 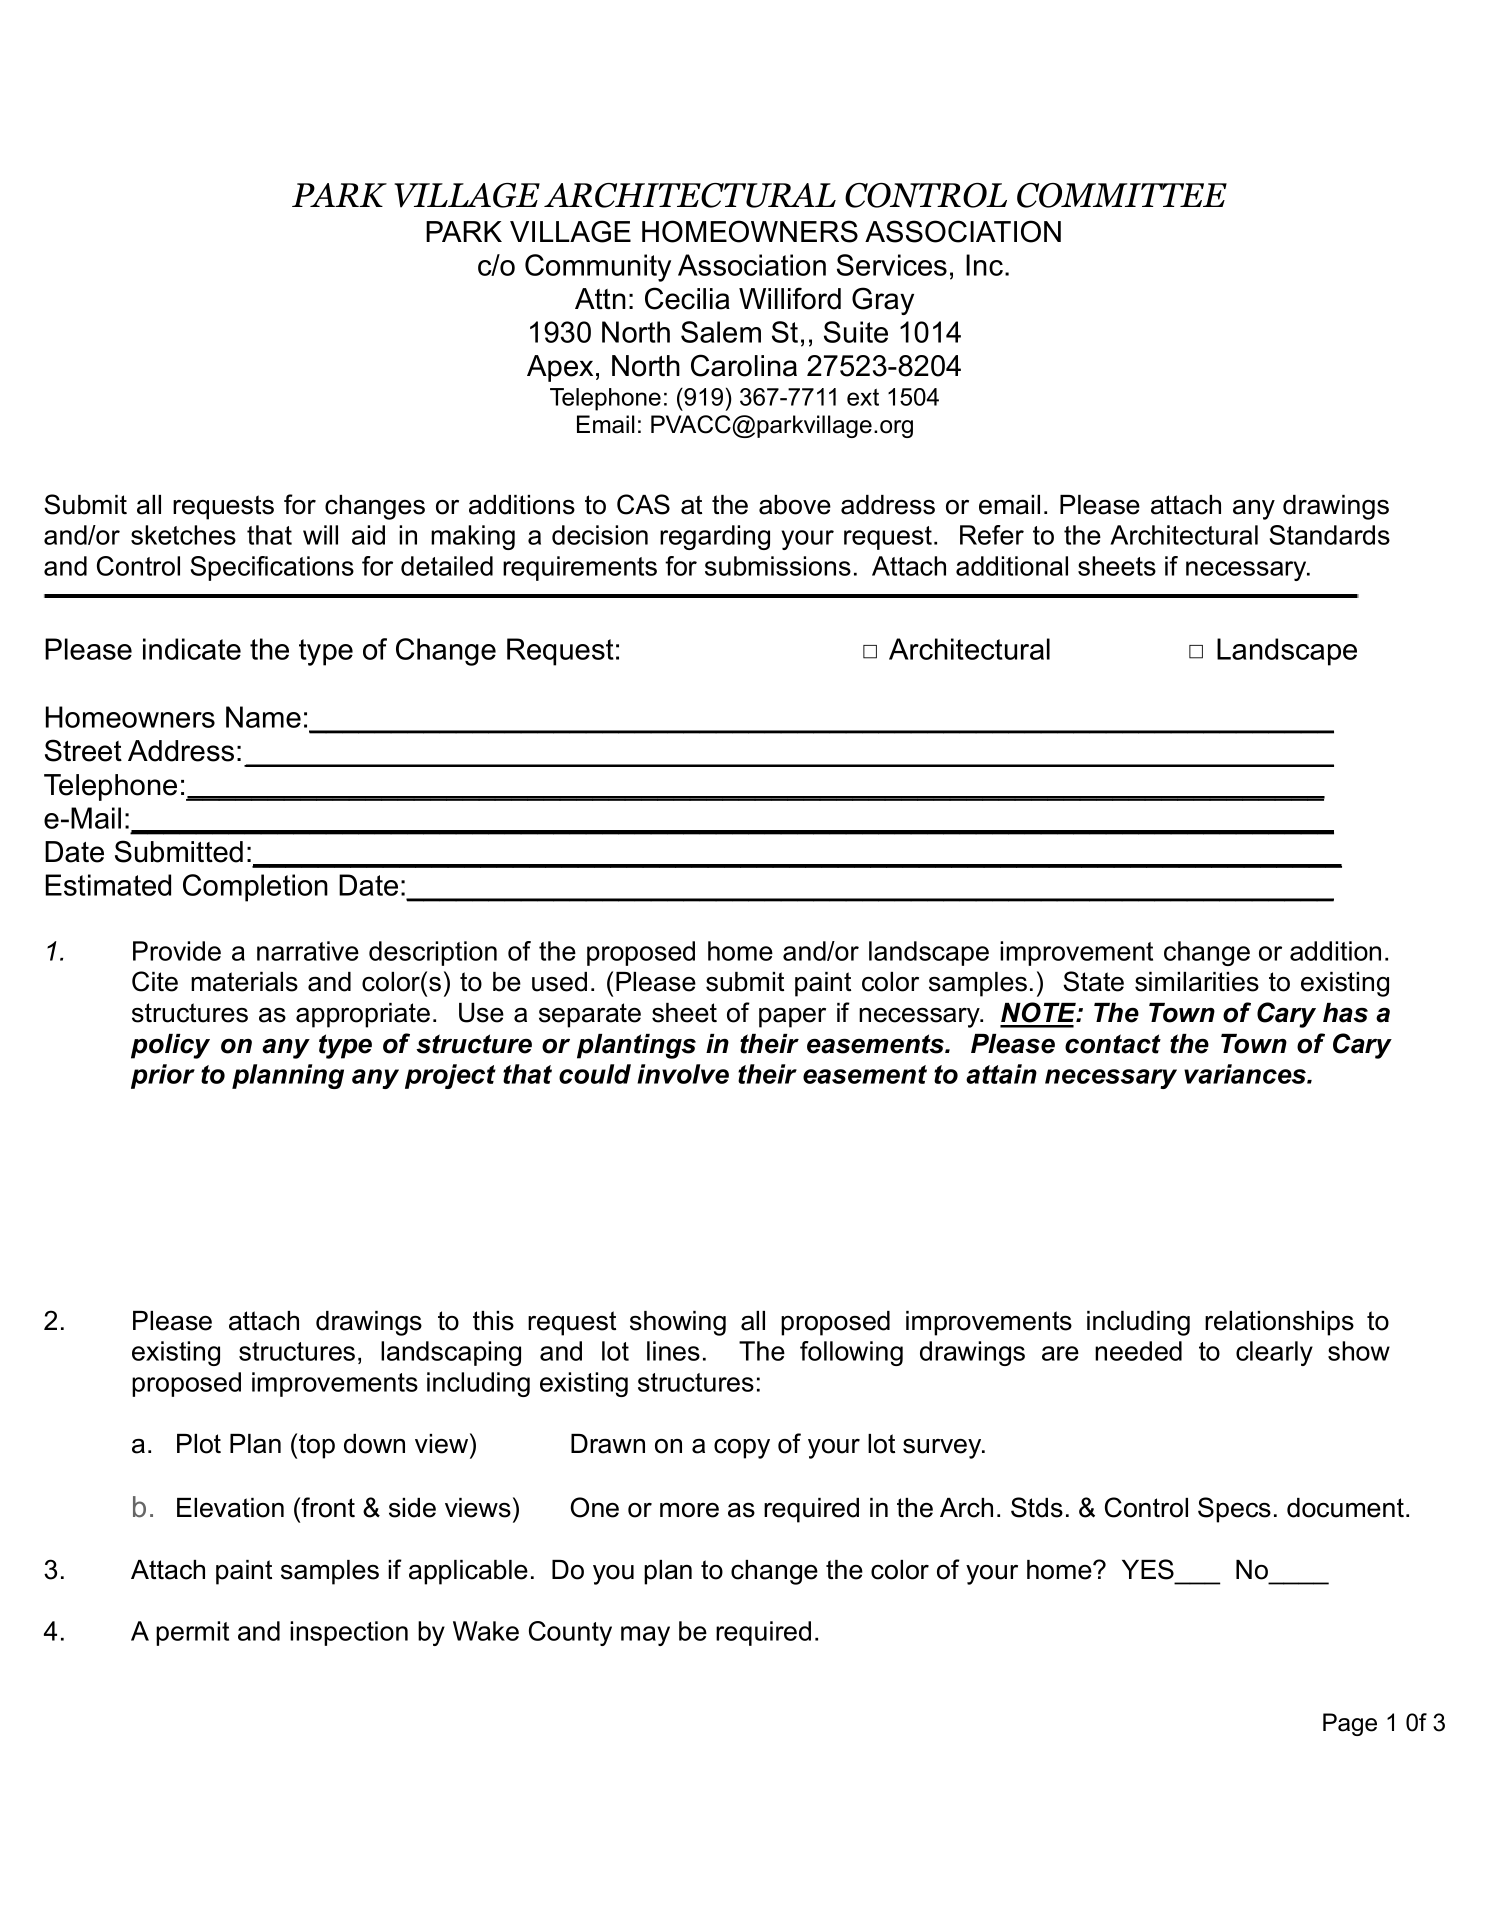 I want to click on COMMITTEE, so click(x=1122, y=195).
